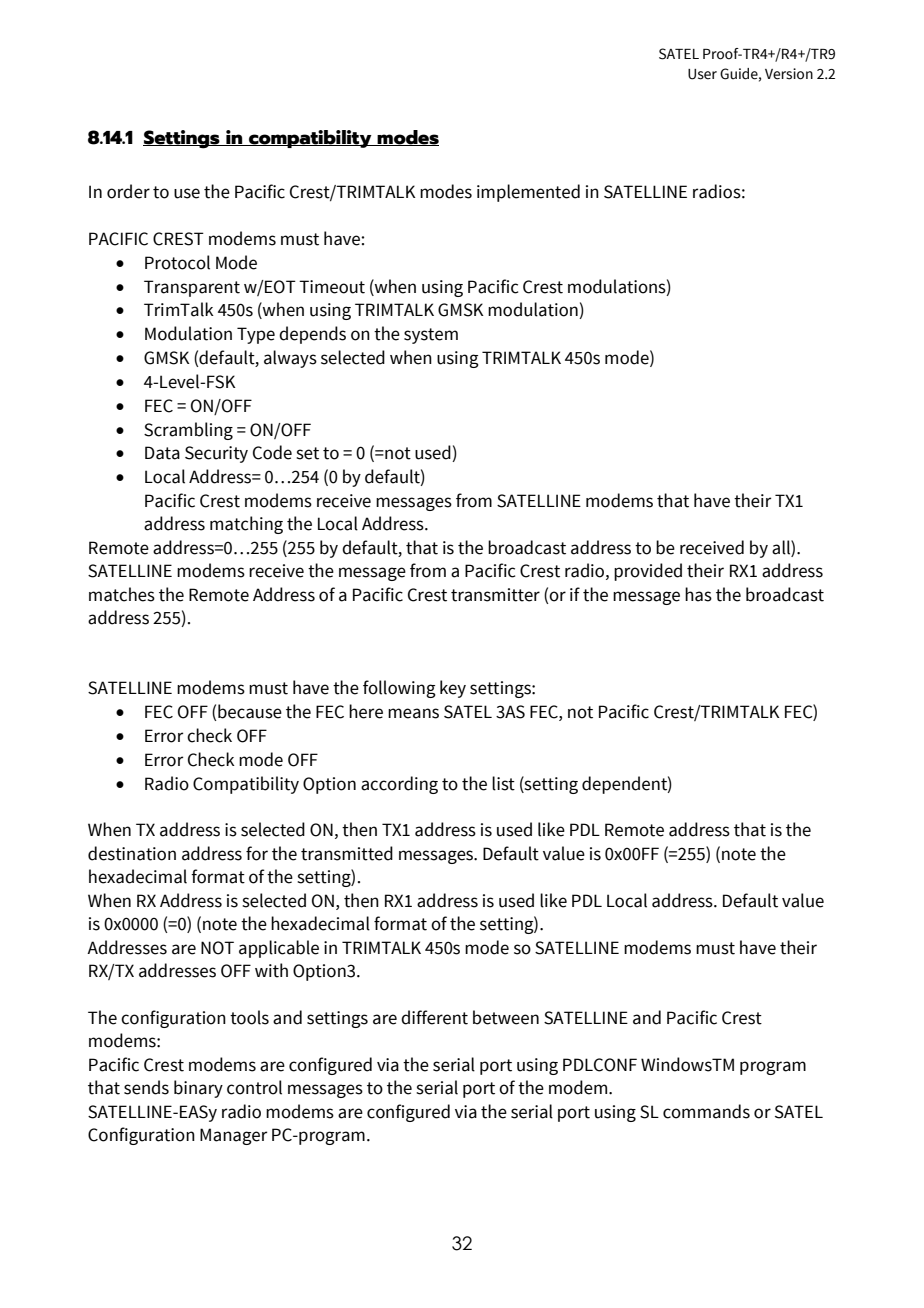 The image size is (924, 1308). Describe the element at coordinates (698, 594) in the screenshot. I see `has` at that location.
